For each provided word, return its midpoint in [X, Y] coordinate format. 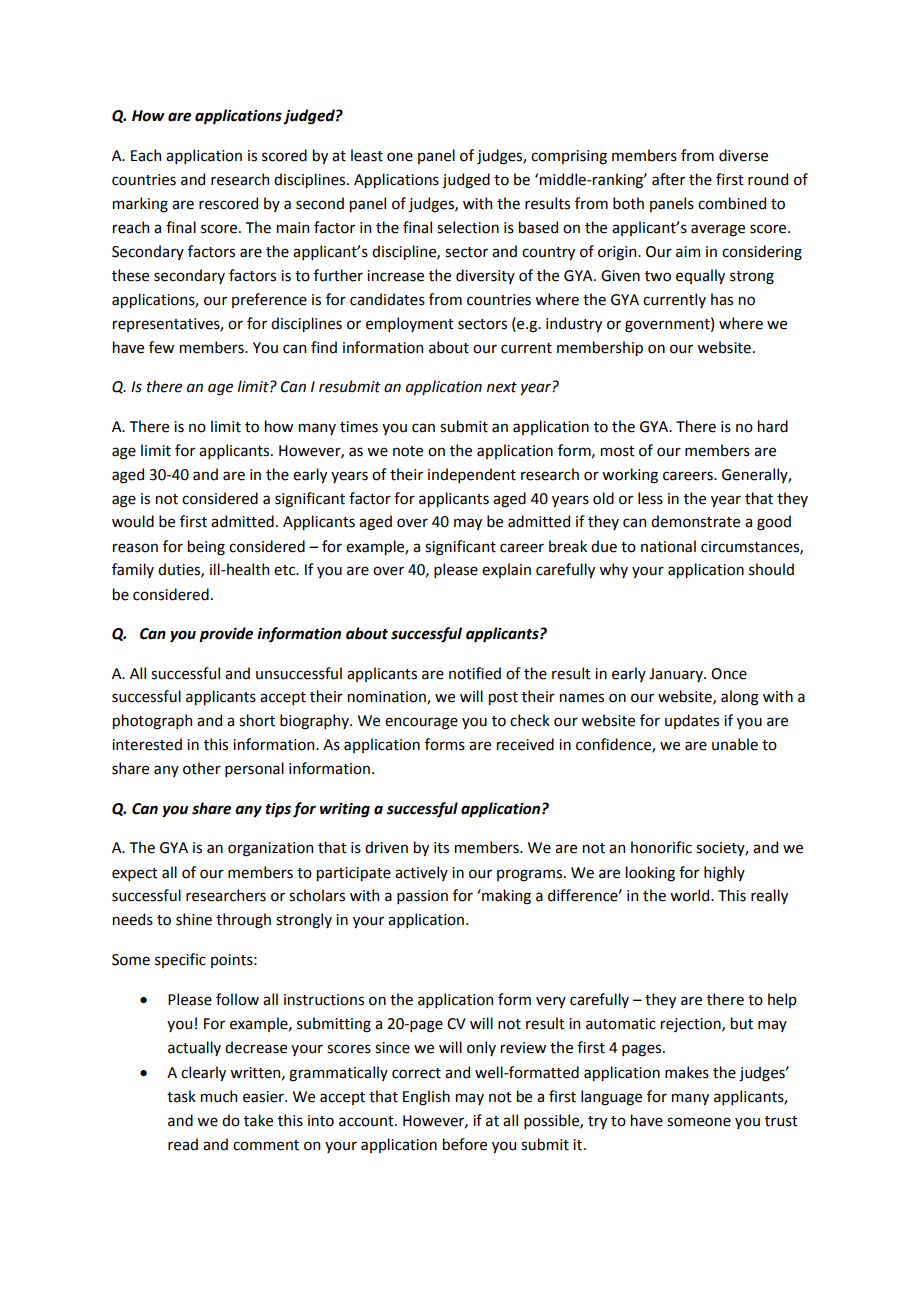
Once [729, 674]
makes [687, 1072]
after [668, 179]
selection [468, 227]
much [219, 1096]
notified [475, 673]
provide [226, 635]
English [426, 1098]
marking [140, 205]
